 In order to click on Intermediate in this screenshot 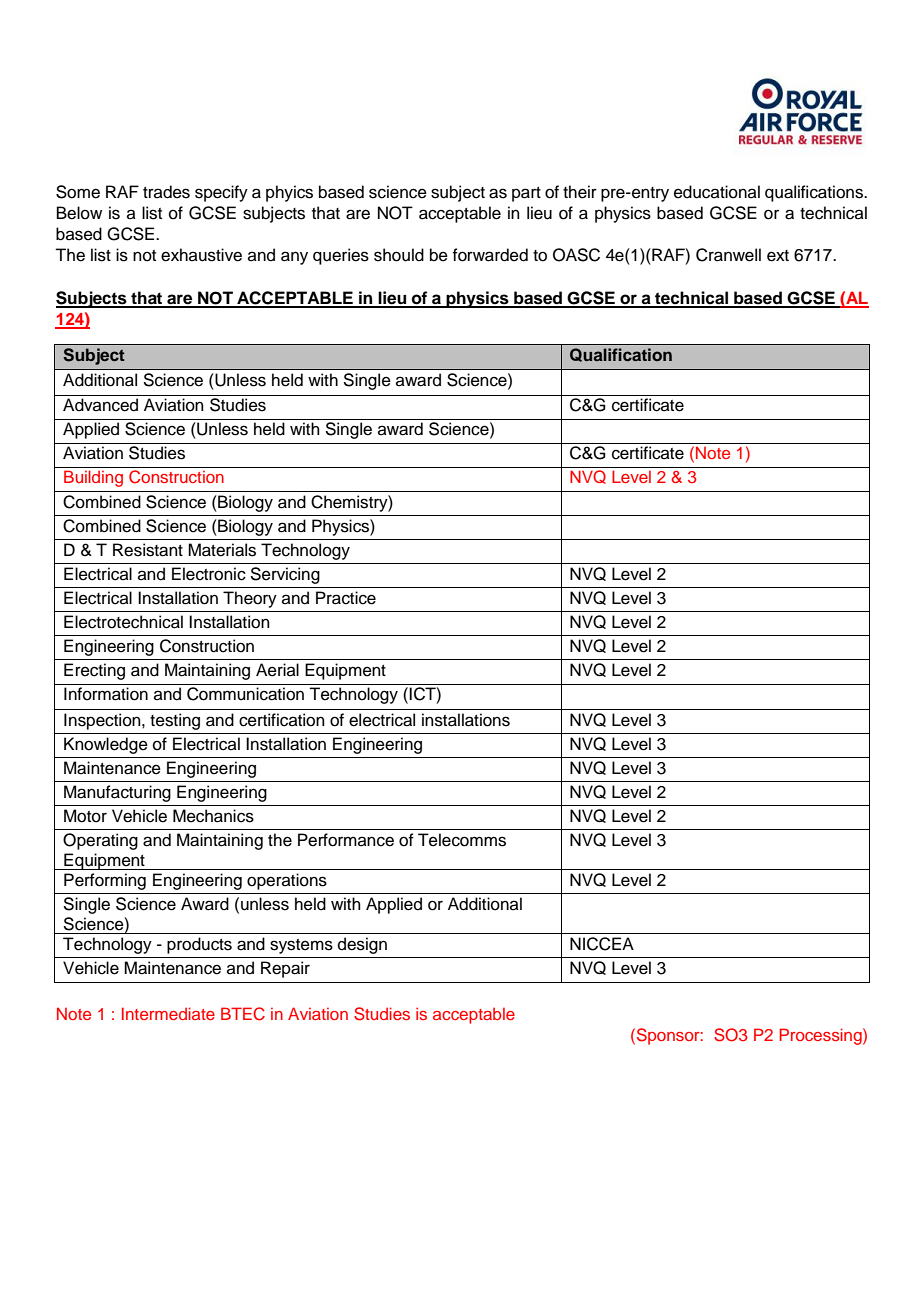, I will do `click(168, 1013)`.
